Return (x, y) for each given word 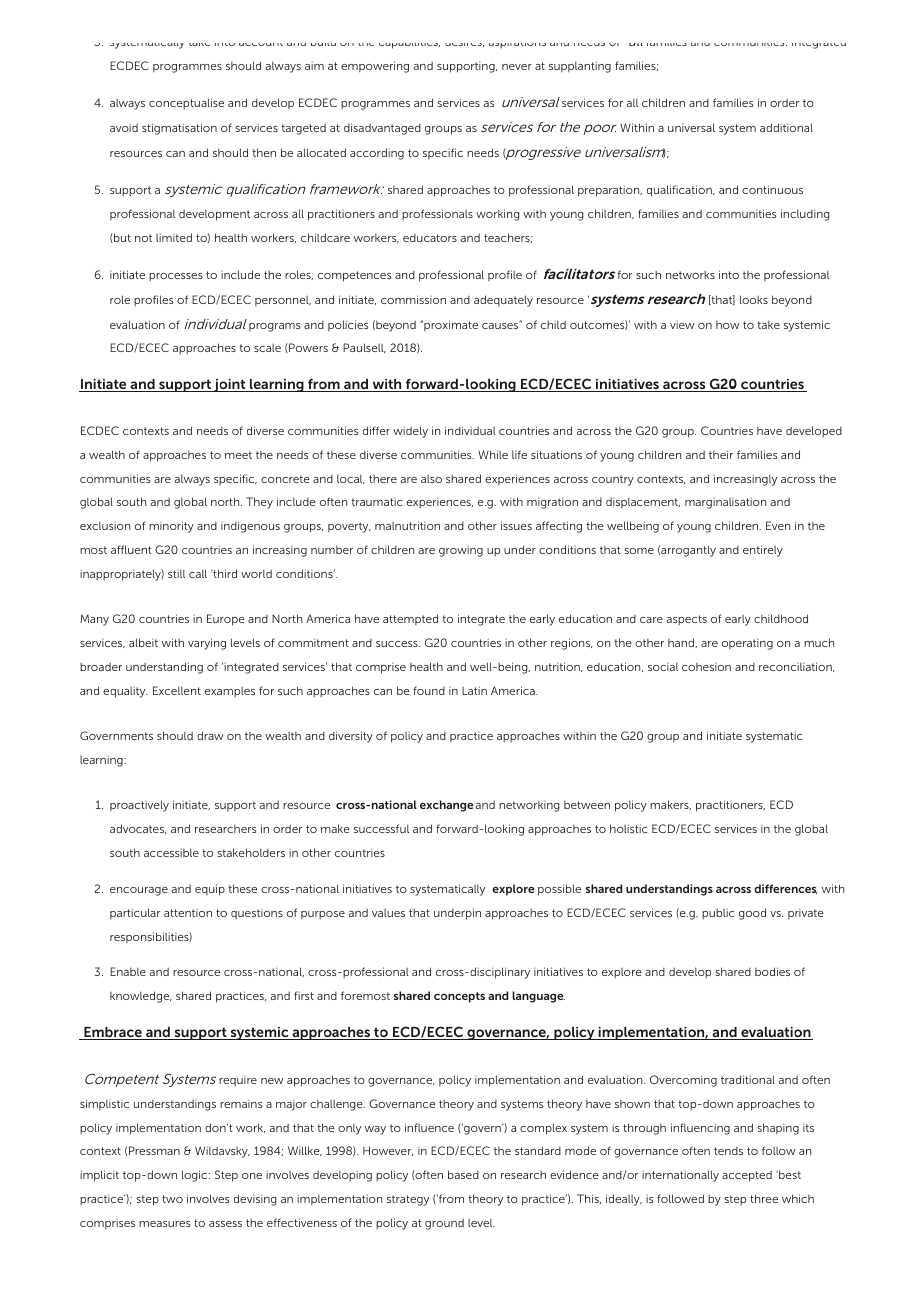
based (463, 1174)
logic (196, 1176)
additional (786, 127)
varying (207, 644)
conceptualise (186, 103)
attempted (410, 619)
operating (747, 644)
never (517, 67)
